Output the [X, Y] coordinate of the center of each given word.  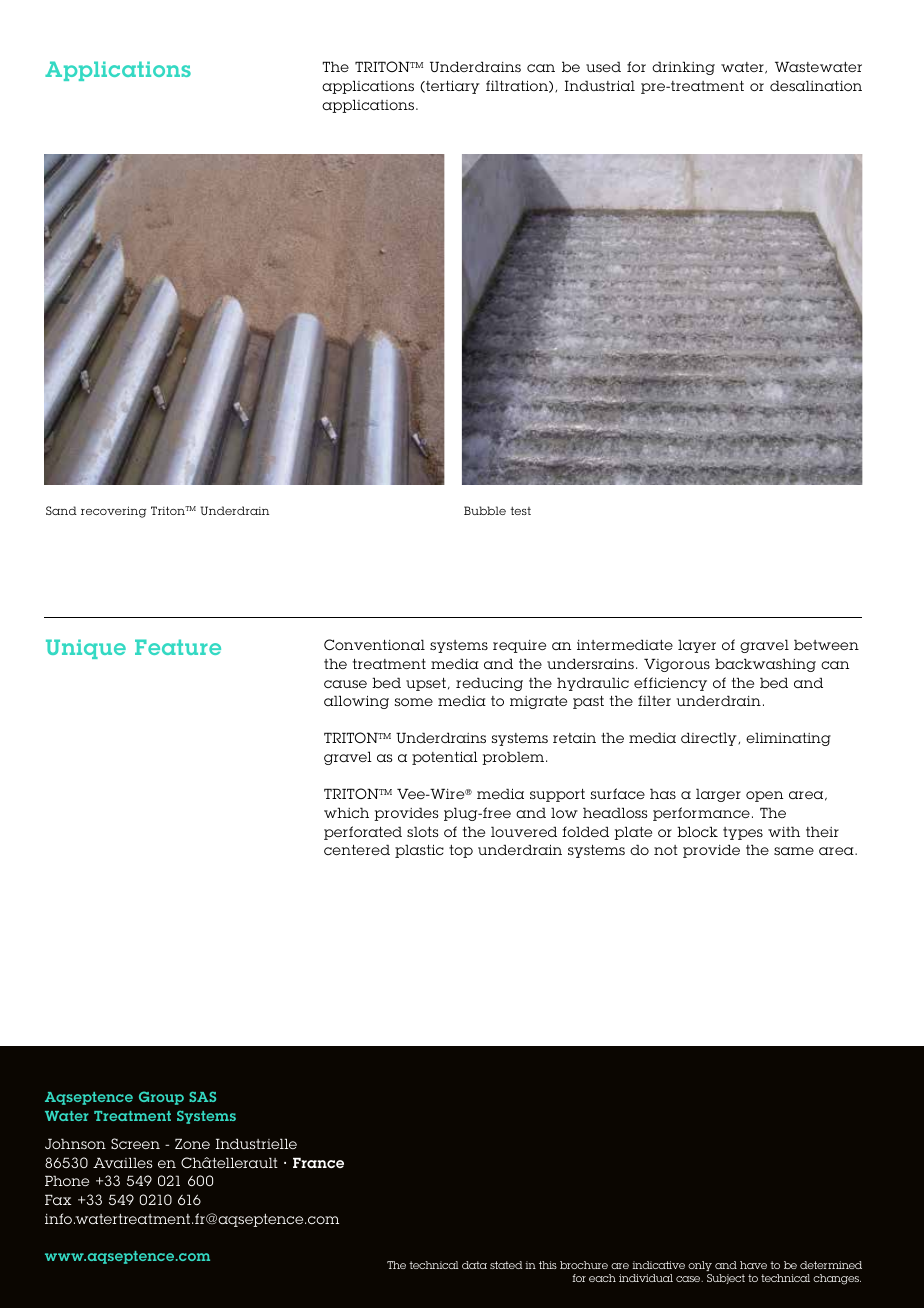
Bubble [485, 510]
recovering [114, 512]
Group [161, 1098]
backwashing [765, 665]
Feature [178, 647]
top [461, 851]
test [520, 511]
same [794, 851]
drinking [683, 68]
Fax [58, 1199]
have [753, 1265]
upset [426, 684]
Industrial [600, 85]
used [603, 66]
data [474, 1265]
